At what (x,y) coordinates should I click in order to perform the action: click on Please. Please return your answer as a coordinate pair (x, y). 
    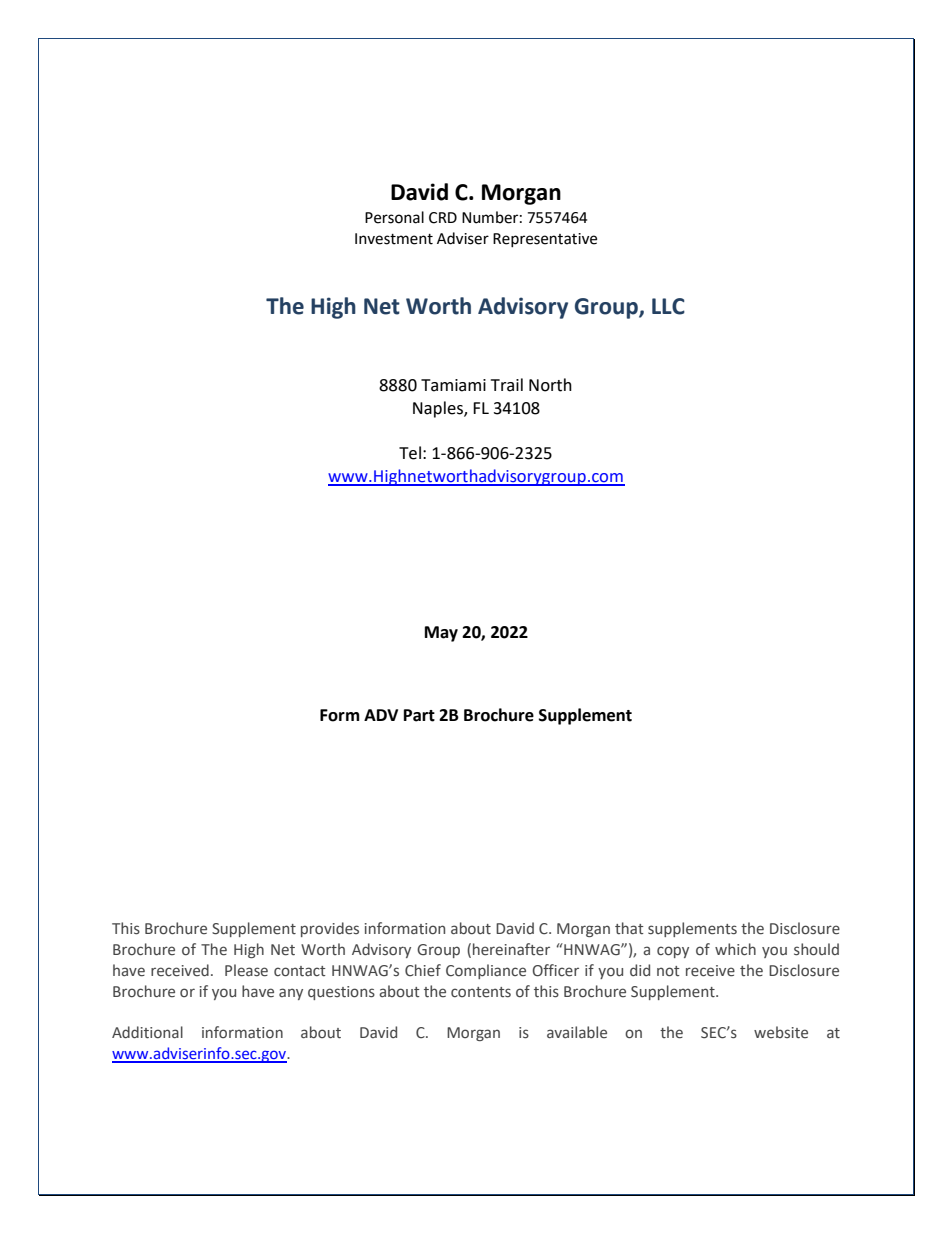
    Looking at the image, I should click on (246, 970).
